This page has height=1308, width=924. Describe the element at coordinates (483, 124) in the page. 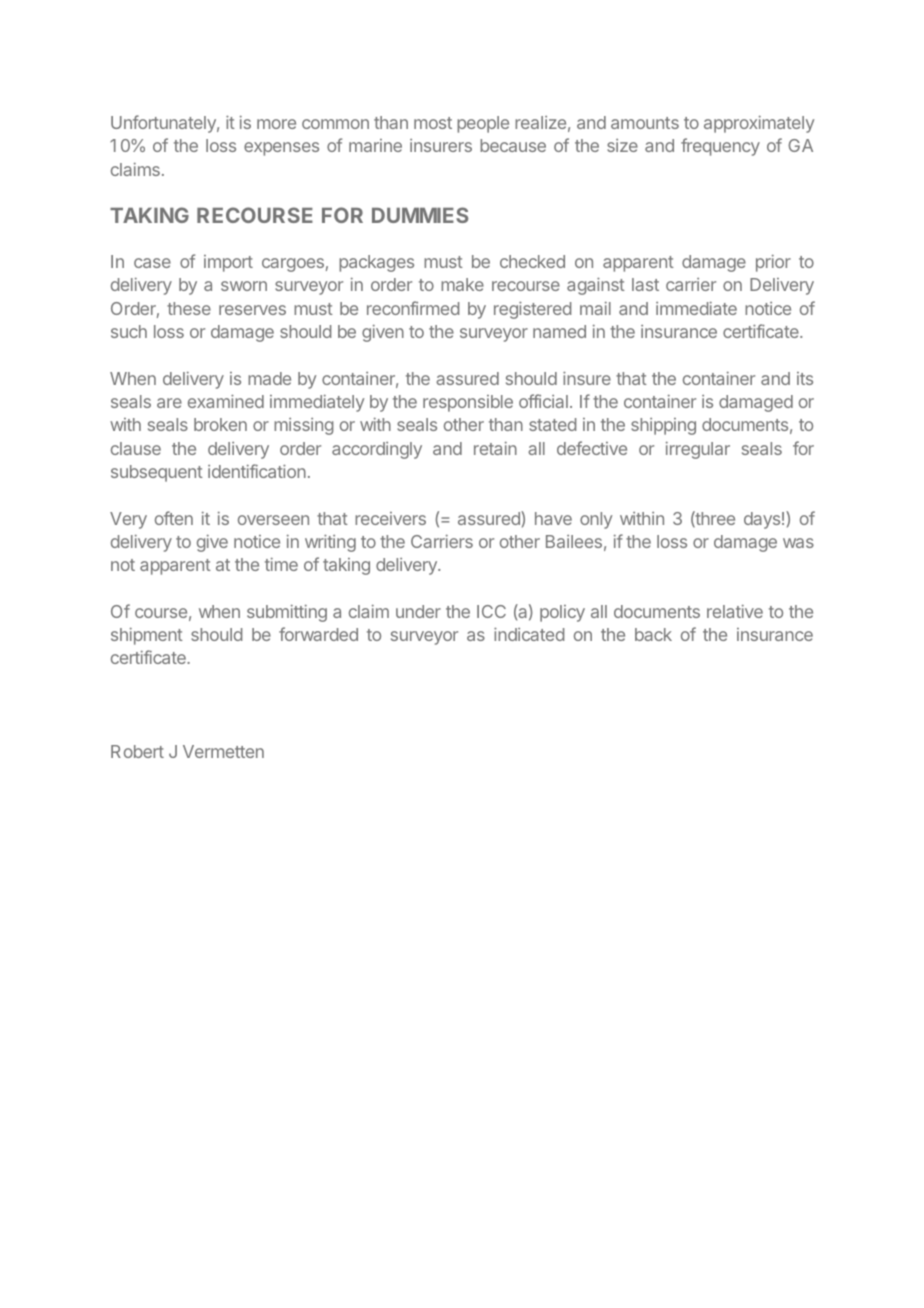

I see `people` at that location.
